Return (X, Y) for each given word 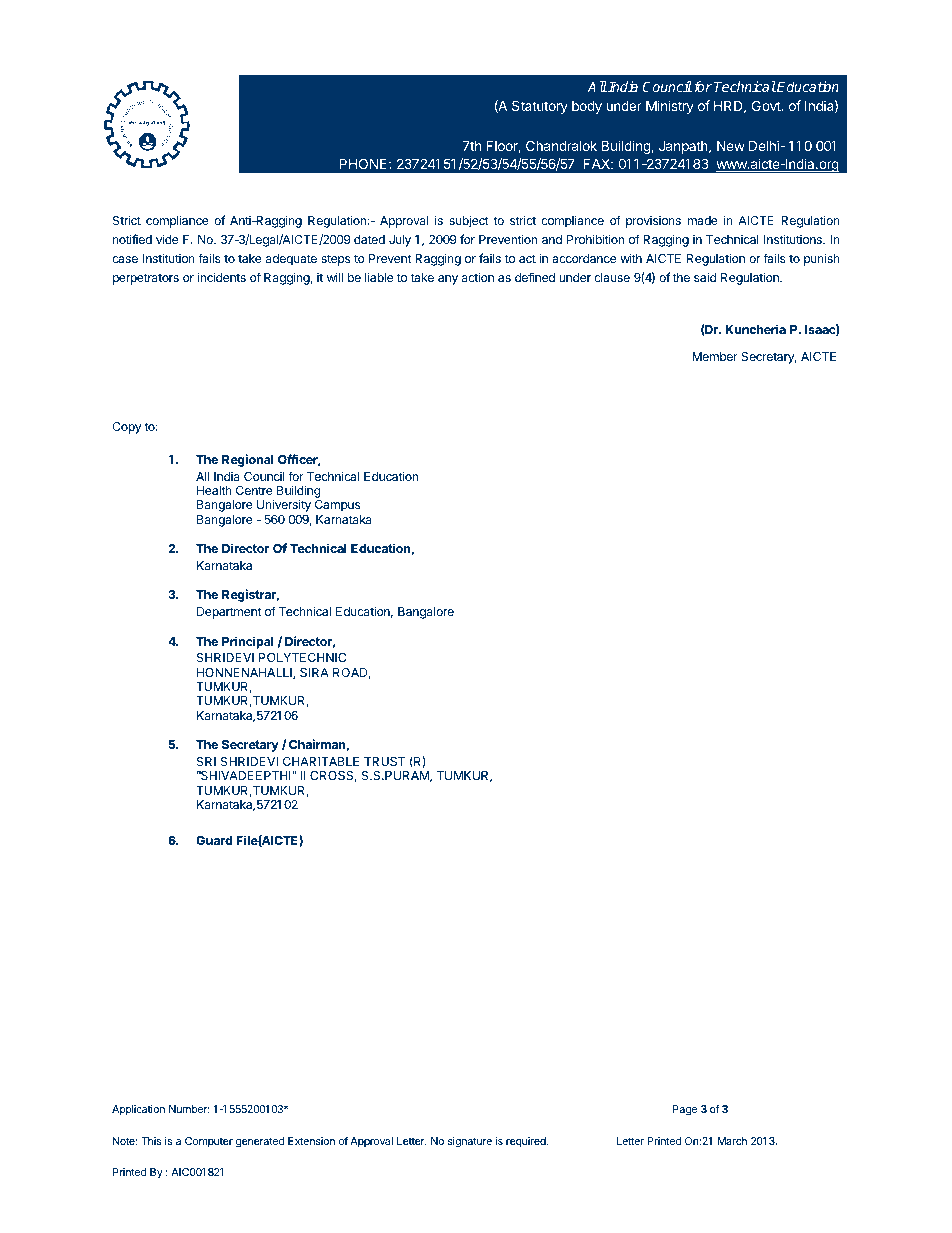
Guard (214, 840)
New (731, 146)
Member (715, 356)
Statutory (540, 107)
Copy (127, 428)
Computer (209, 1142)
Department (229, 613)
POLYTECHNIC (302, 657)
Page (685, 1110)
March (732, 1141)
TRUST (384, 762)
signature (470, 1142)
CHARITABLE (321, 761)
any (448, 280)
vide (167, 239)
